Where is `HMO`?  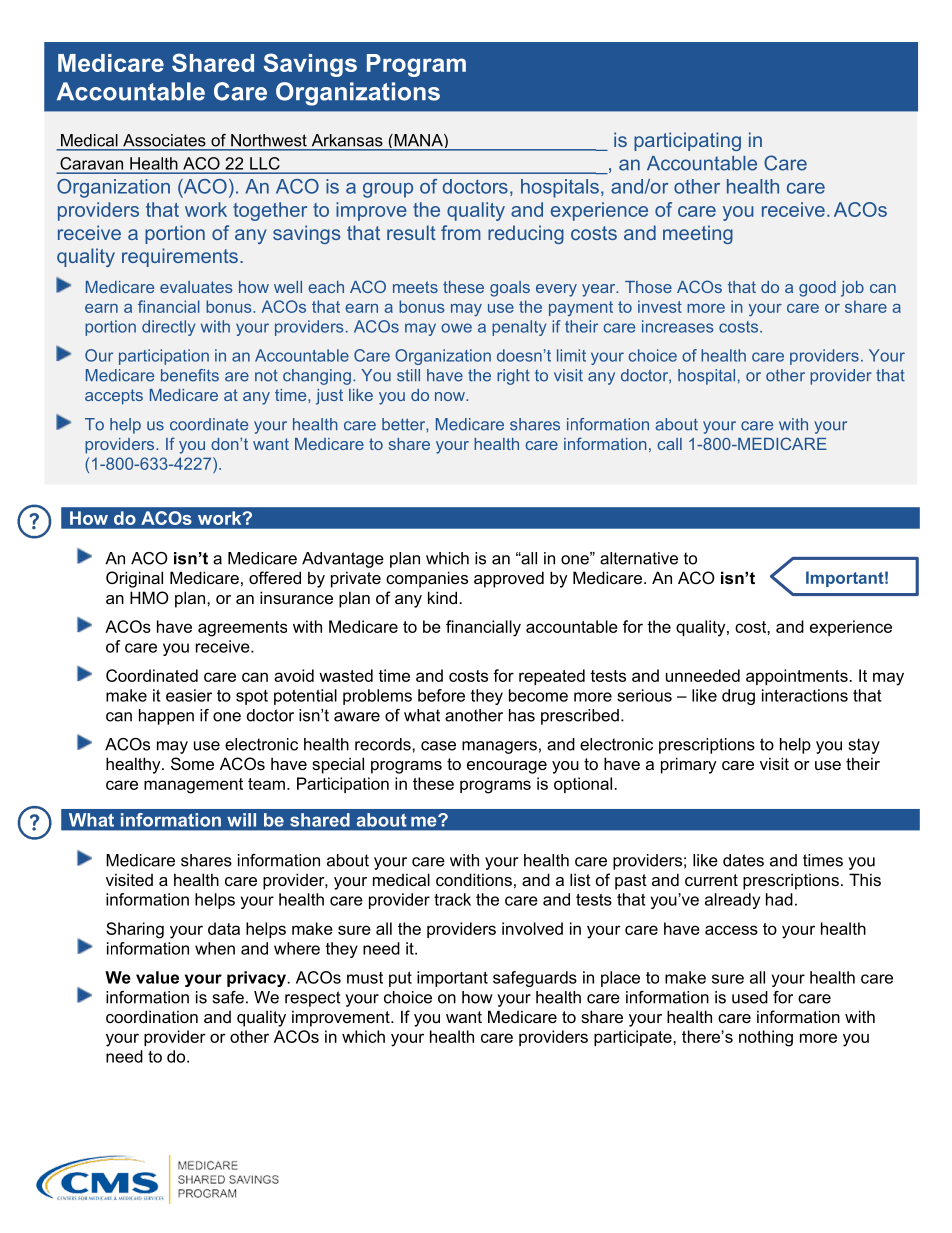 HMO is located at coordinates (149, 597).
